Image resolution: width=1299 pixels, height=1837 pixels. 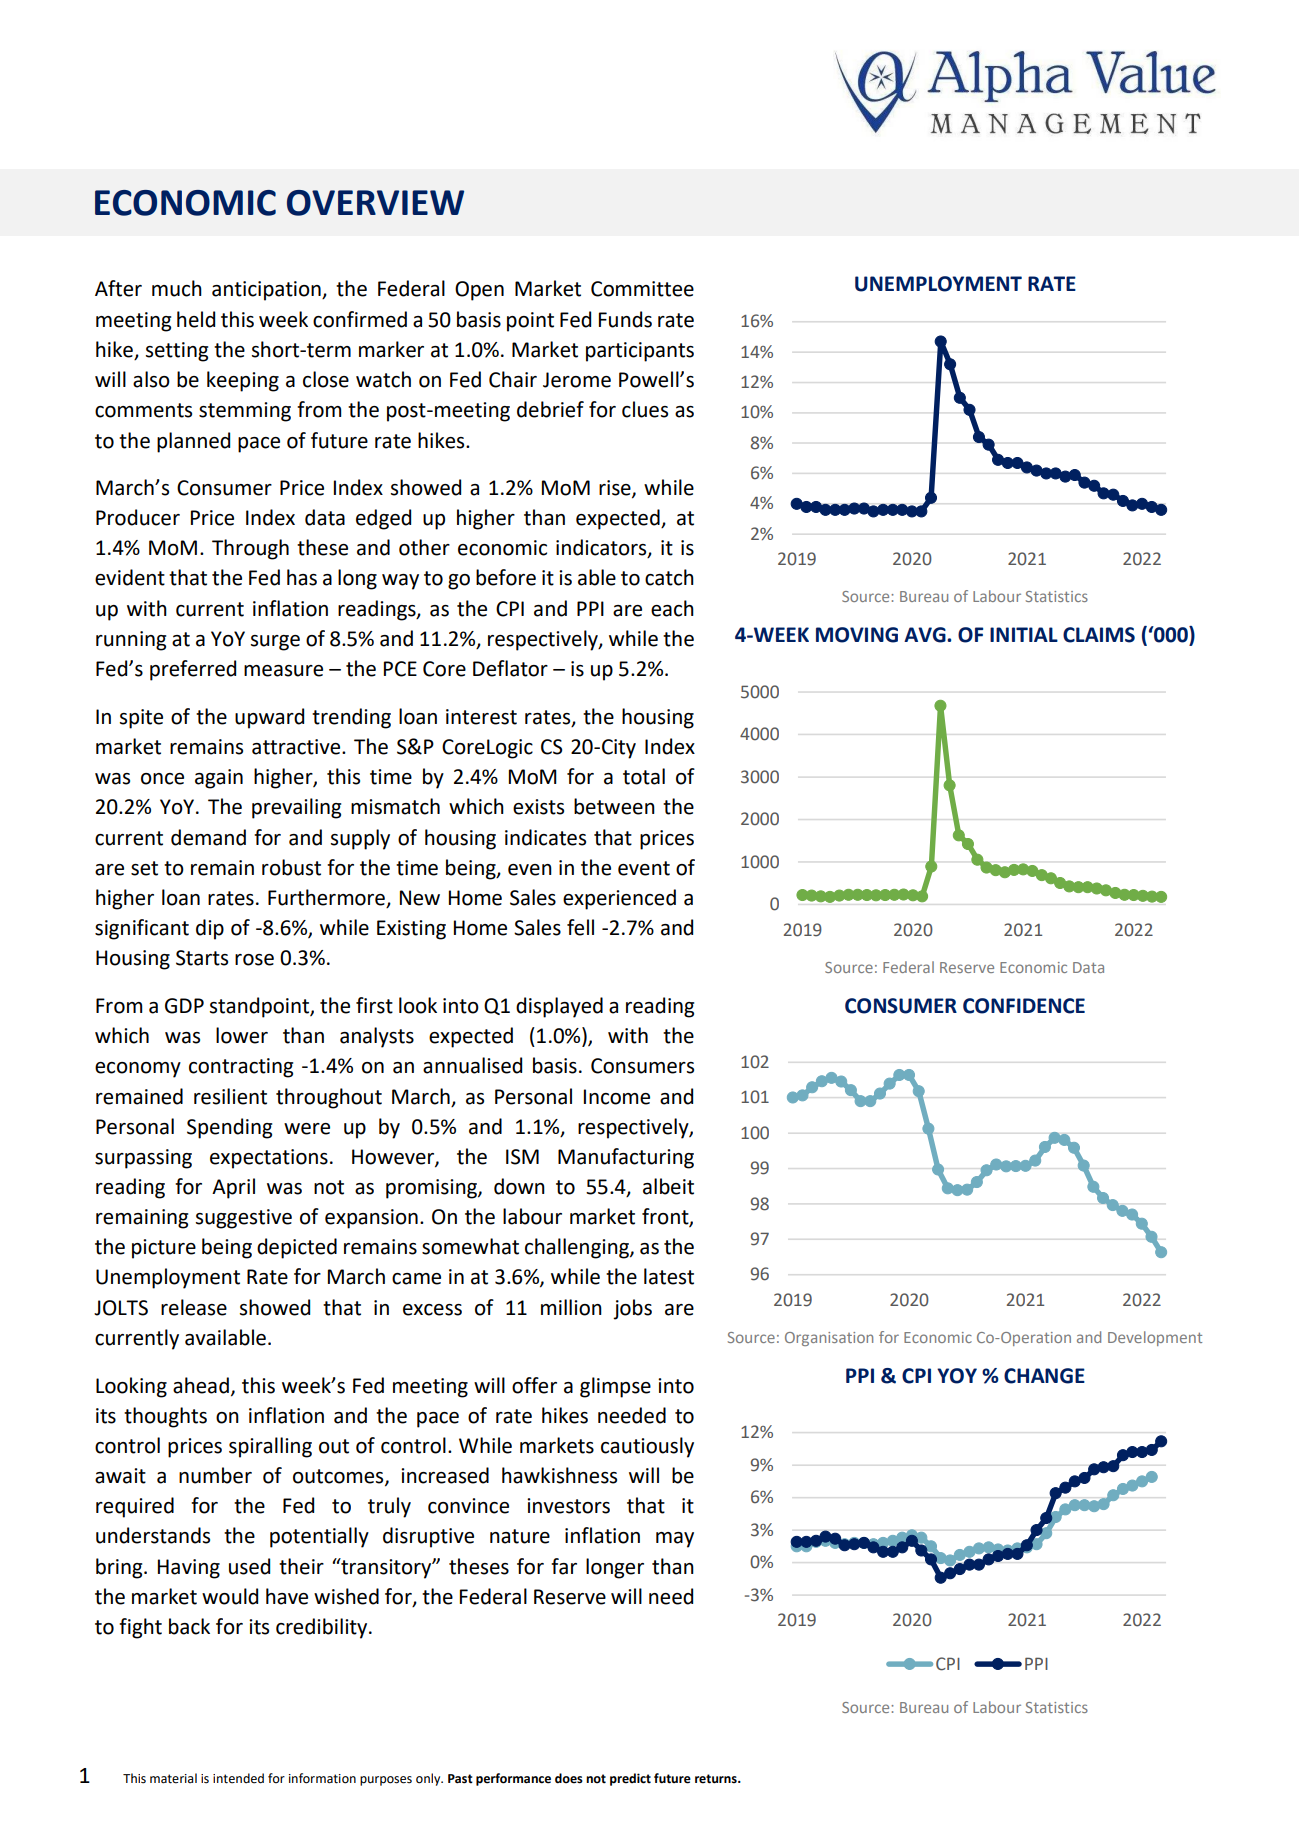 What do you see at coordinates (275, 643) in the image?
I see `surge` at bounding box center [275, 643].
